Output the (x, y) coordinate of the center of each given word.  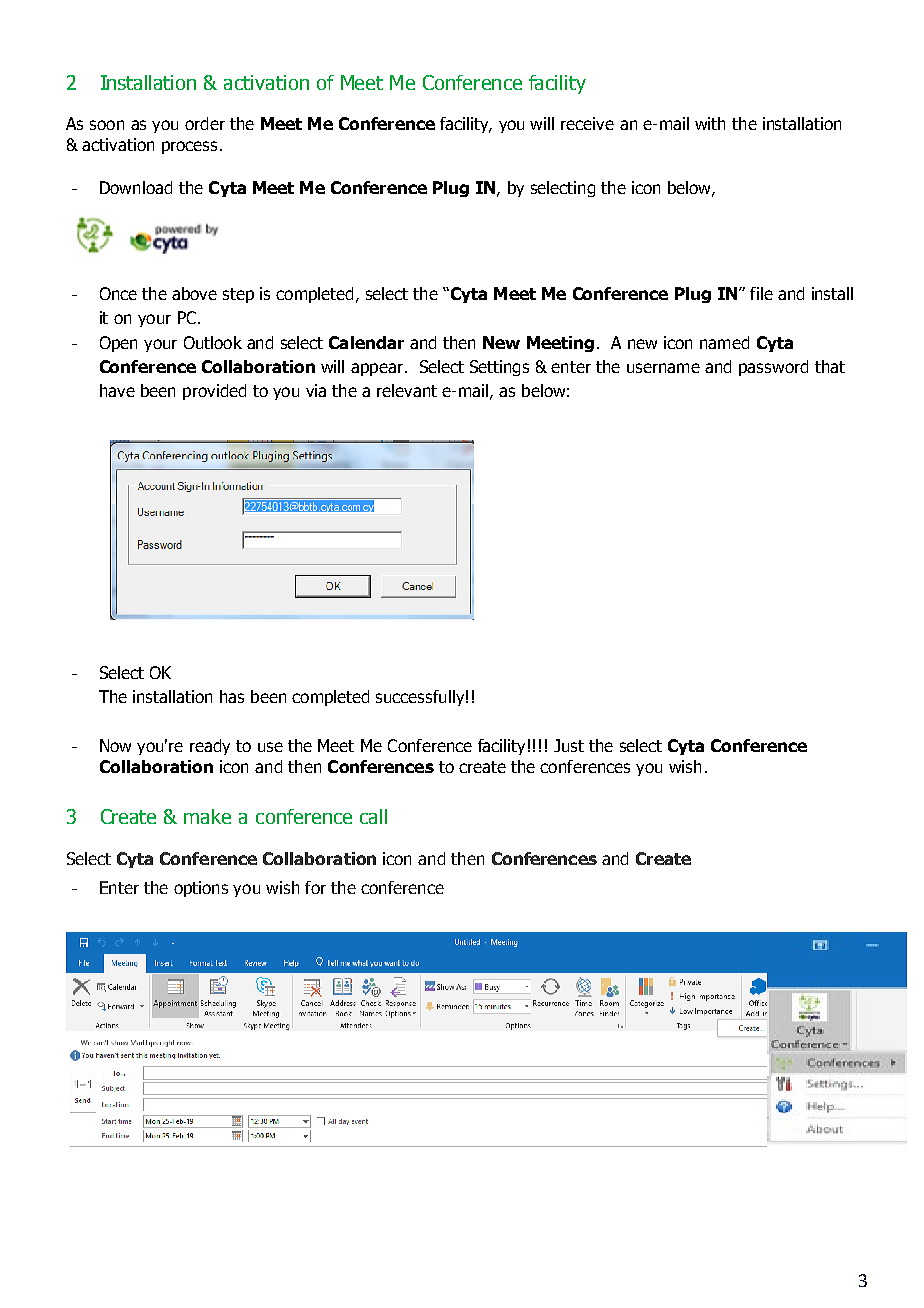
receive (587, 123)
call (373, 816)
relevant (407, 390)
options (201, 889)
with (710, 123)
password (773, 368)
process (189, 147)
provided (214, 392)
